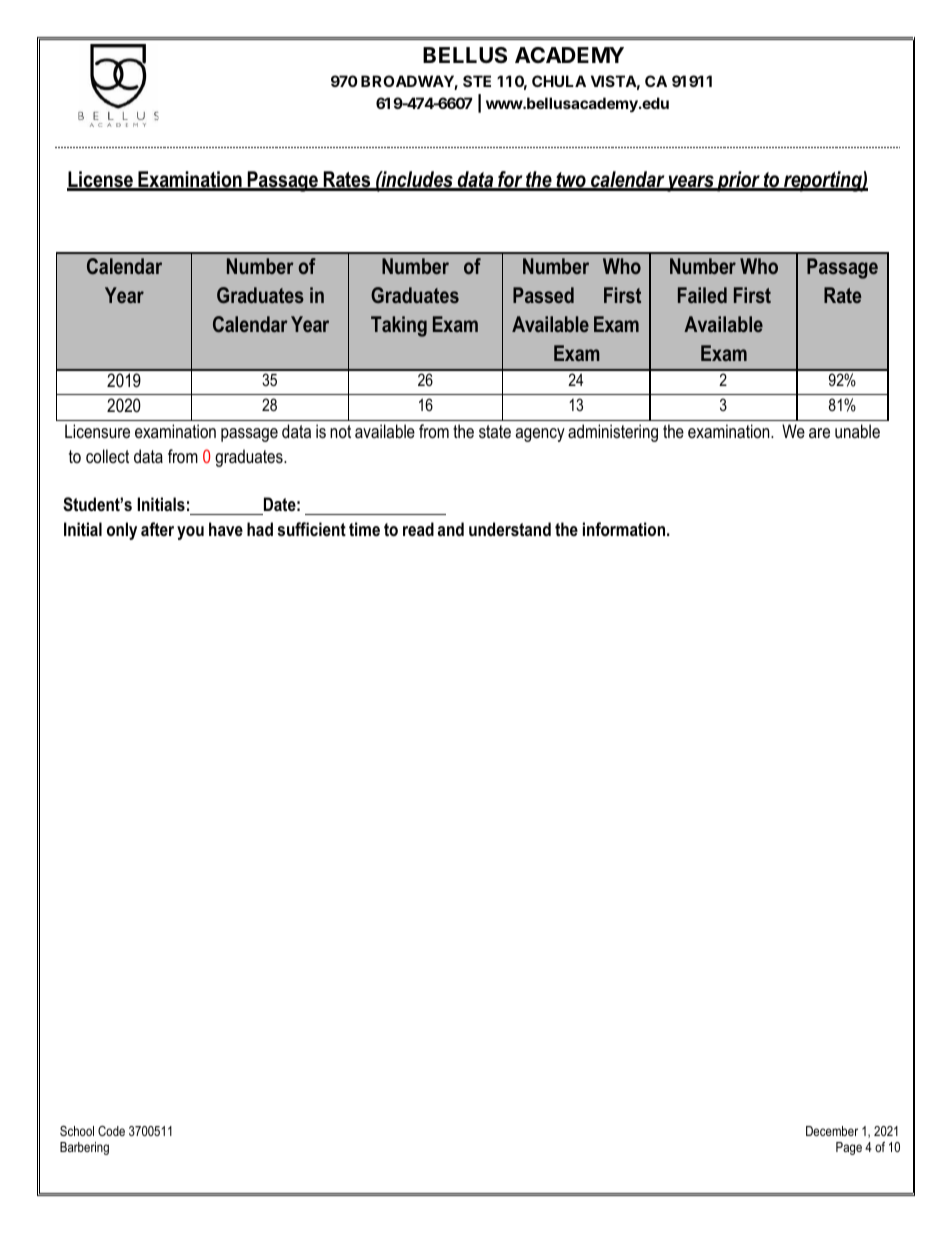 The width and height of the screenshot is (952, 1233). What do you see at coordinates (77, 1131) in the screenshot?
I see `School` at bounding box center [77, 1131].
